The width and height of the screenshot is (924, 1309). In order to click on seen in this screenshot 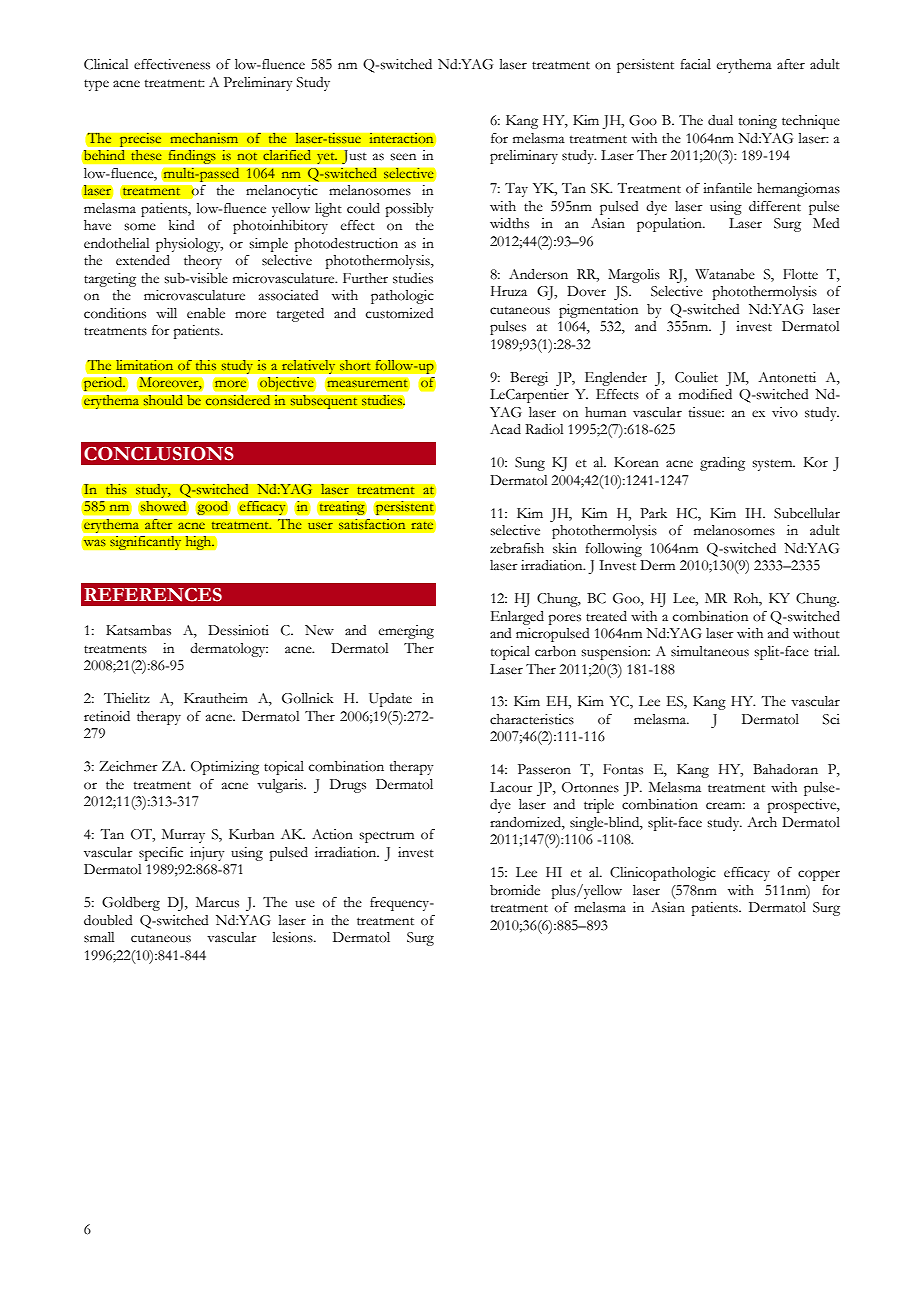, I will do `click(403, 157)`.
